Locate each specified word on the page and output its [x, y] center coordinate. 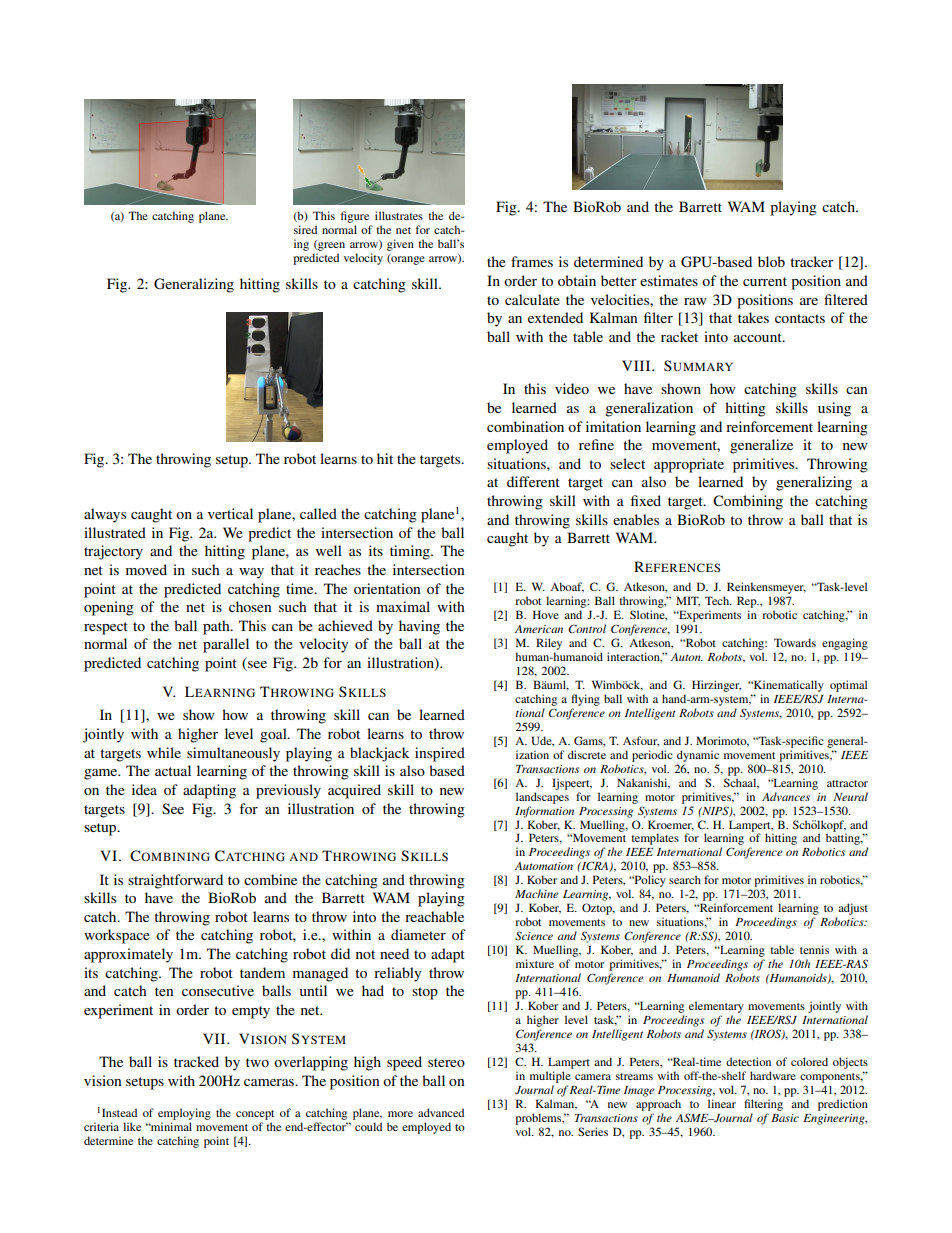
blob [771, 261]
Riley [549, 644]
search [685, 879]
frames [532, 261]
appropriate [689, 465]
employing [184, 1114]
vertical [230, 513]
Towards [795, 642]
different [533, 481]
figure [356, 218]
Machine [536, 893]
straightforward [175, 881]
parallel [226, 645]
